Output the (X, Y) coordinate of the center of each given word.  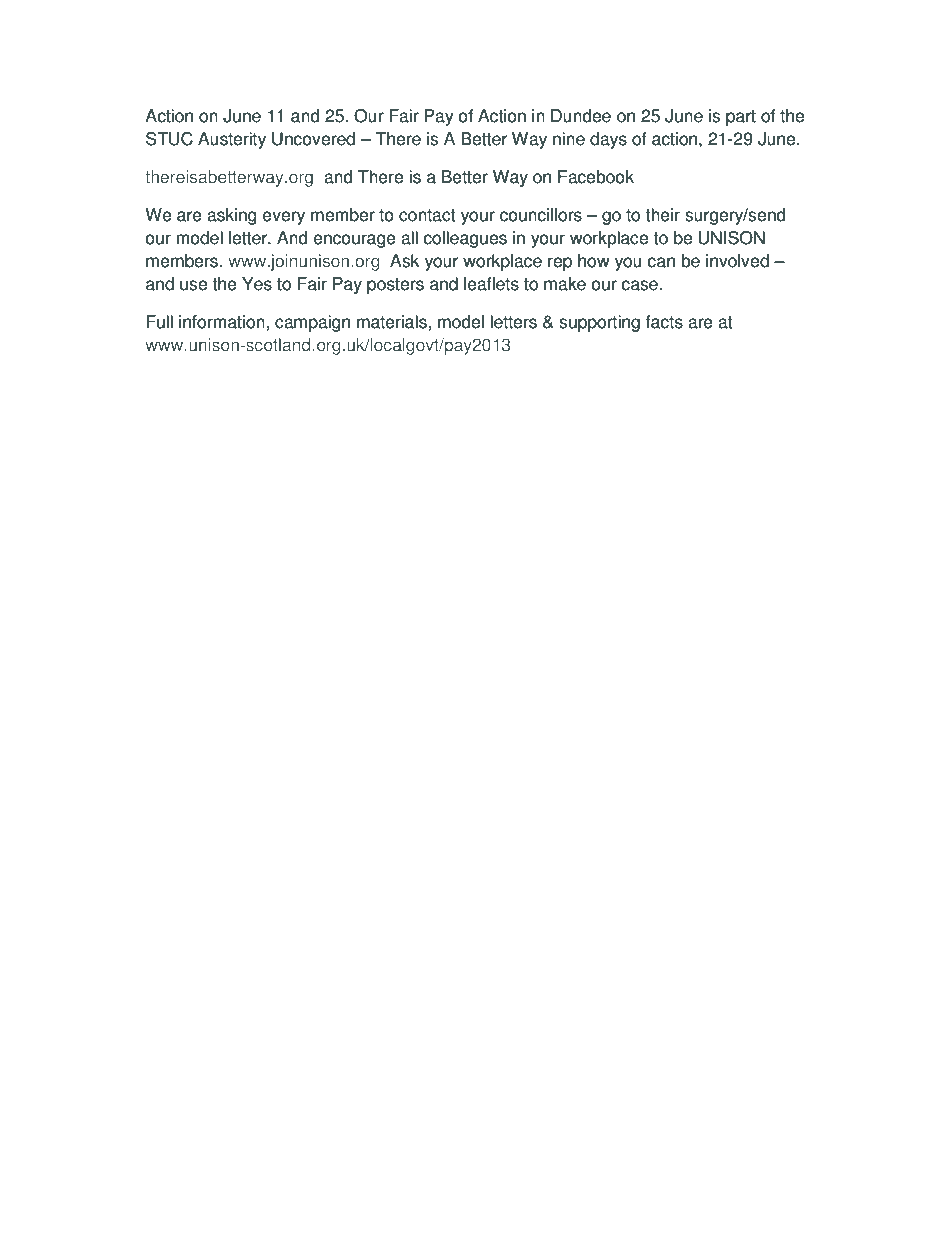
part (741, 118)
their (662, 215)
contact (427, 215)
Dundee (581, 116)
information (223, 322)
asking (232, 216)
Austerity (232, 140)
